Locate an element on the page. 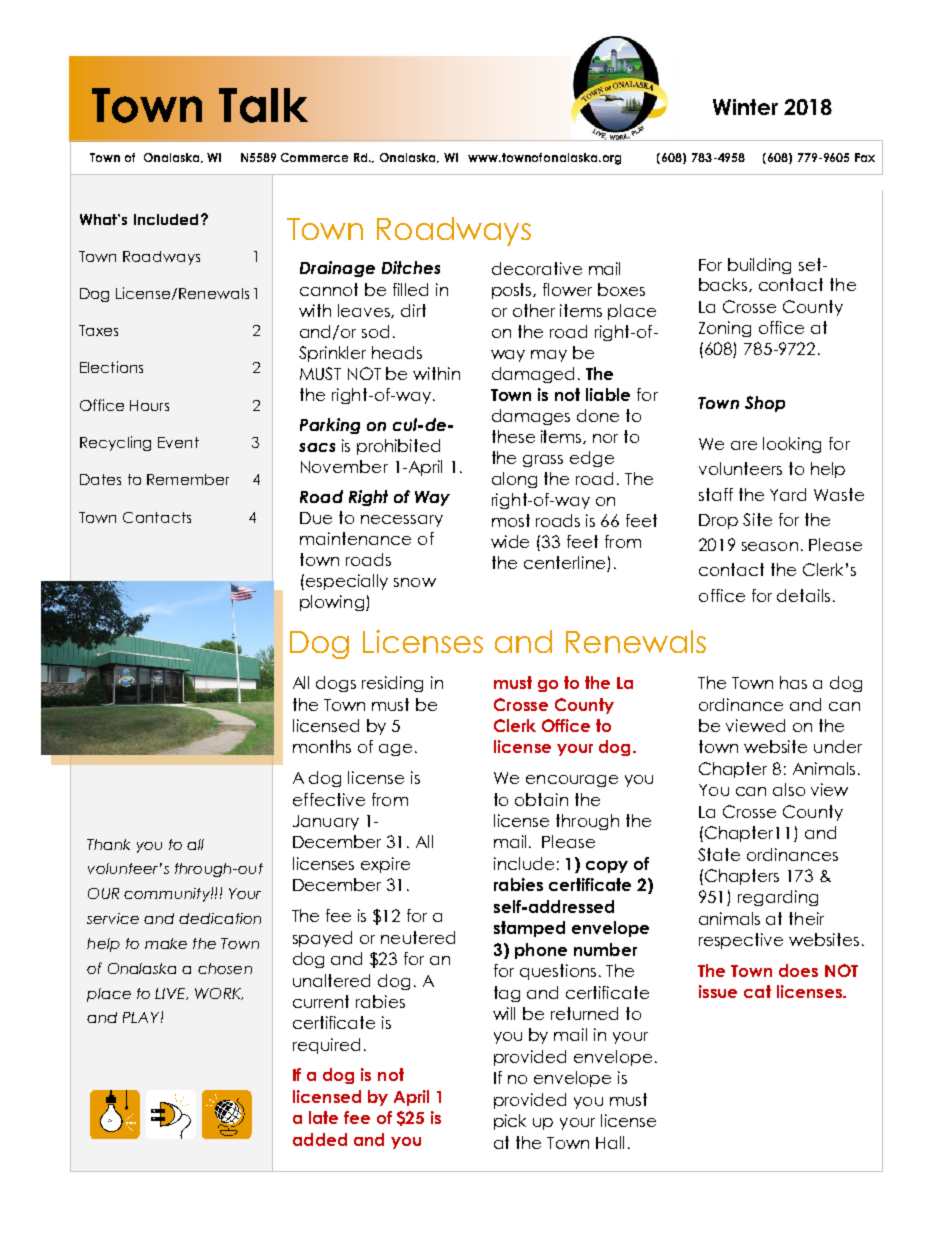 The height and width of the image is (1233, 952). Taxes is located at coordinates (98, 330).
